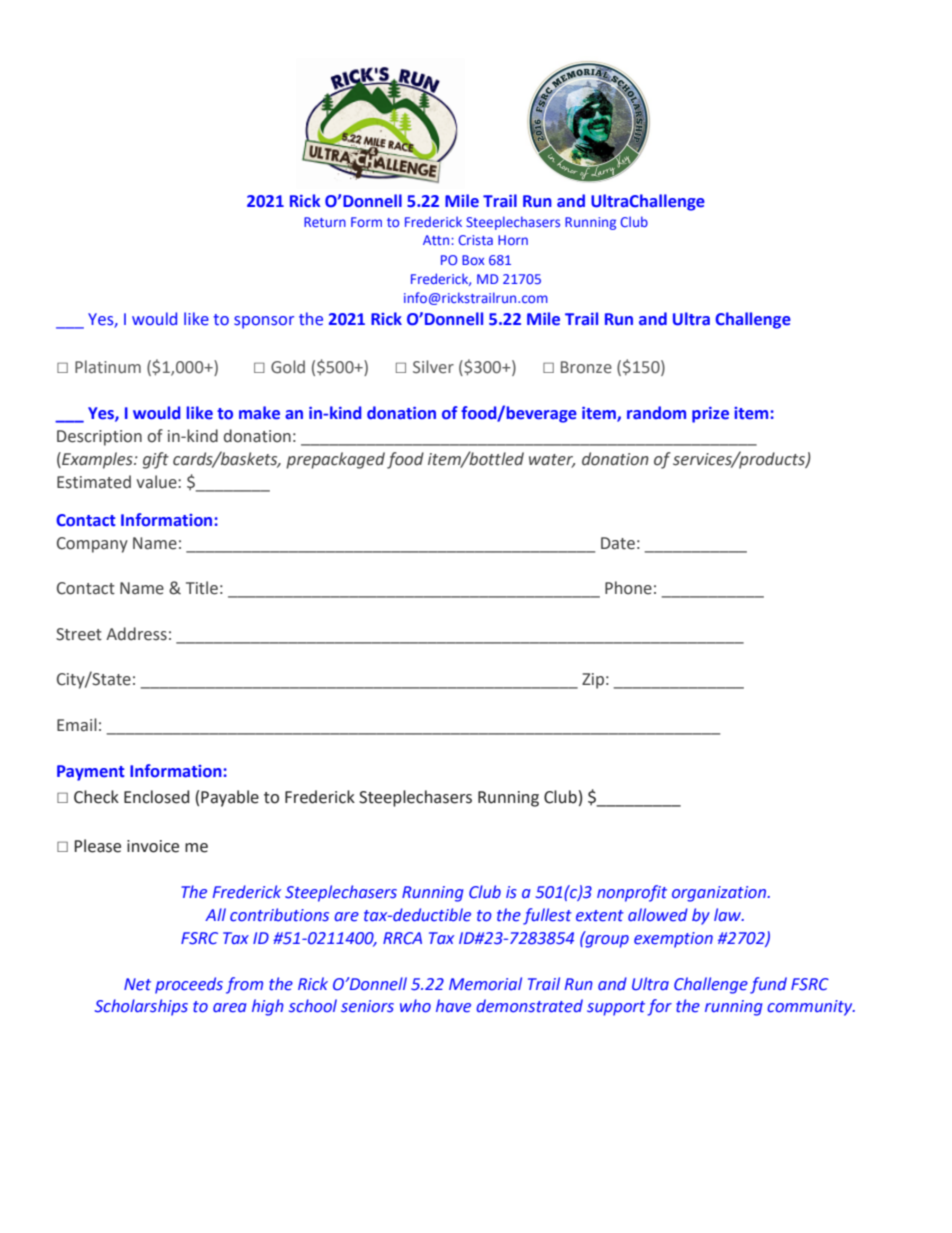 The image size is (952, 1233). Describe the element at coordinates (437, 240) in the screenshot. I see `Attn` at that location.
